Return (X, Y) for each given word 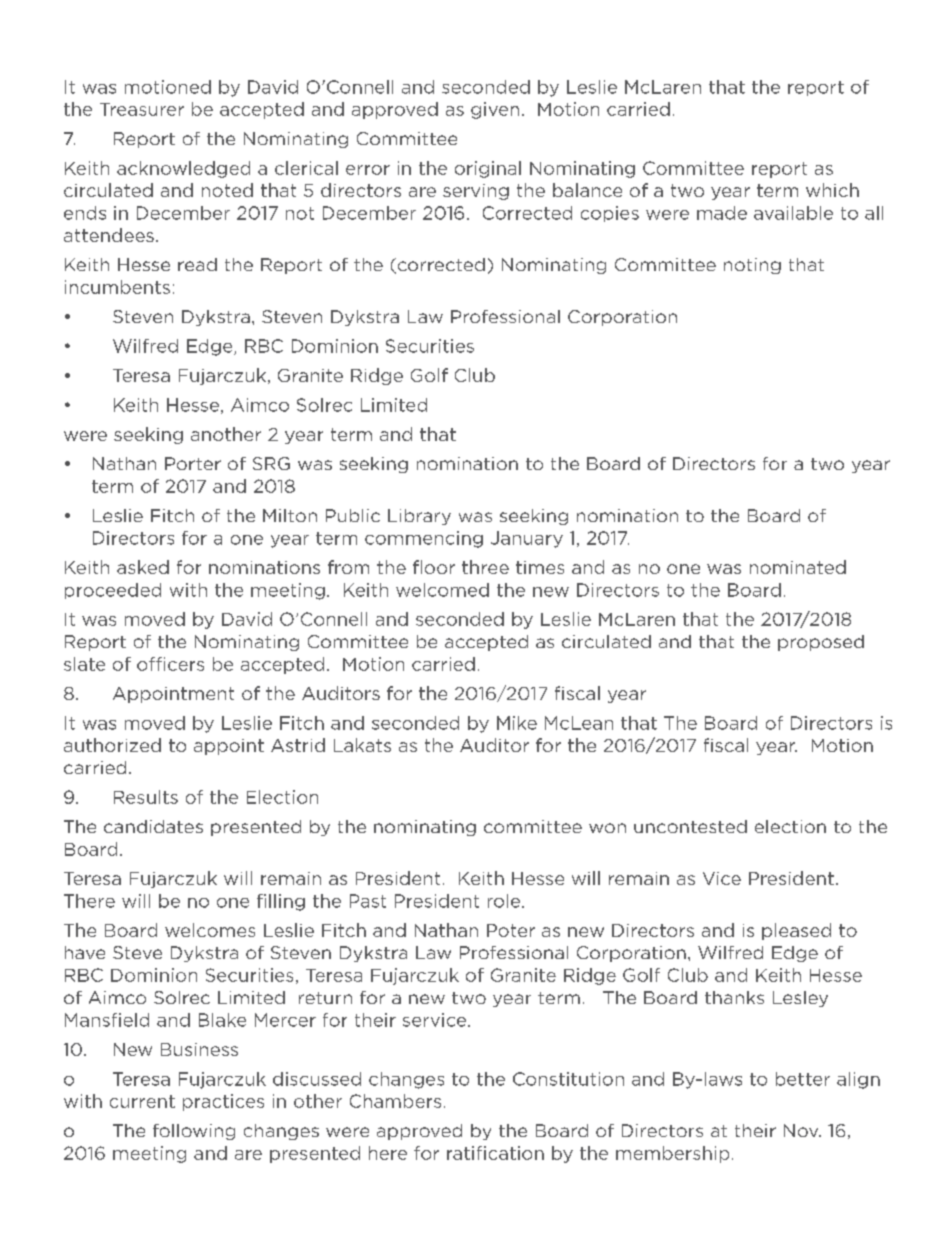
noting (752, 266)
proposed (821, 643)
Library (419, 517)
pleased (796, 931)
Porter (193, 463)
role (505, 901)
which (832, 190)
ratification (495, 1153)
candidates (153, 826)
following (194, 1132)
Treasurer (142, 109)
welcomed (442, 590)
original (488, 169)
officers (170, 664)
